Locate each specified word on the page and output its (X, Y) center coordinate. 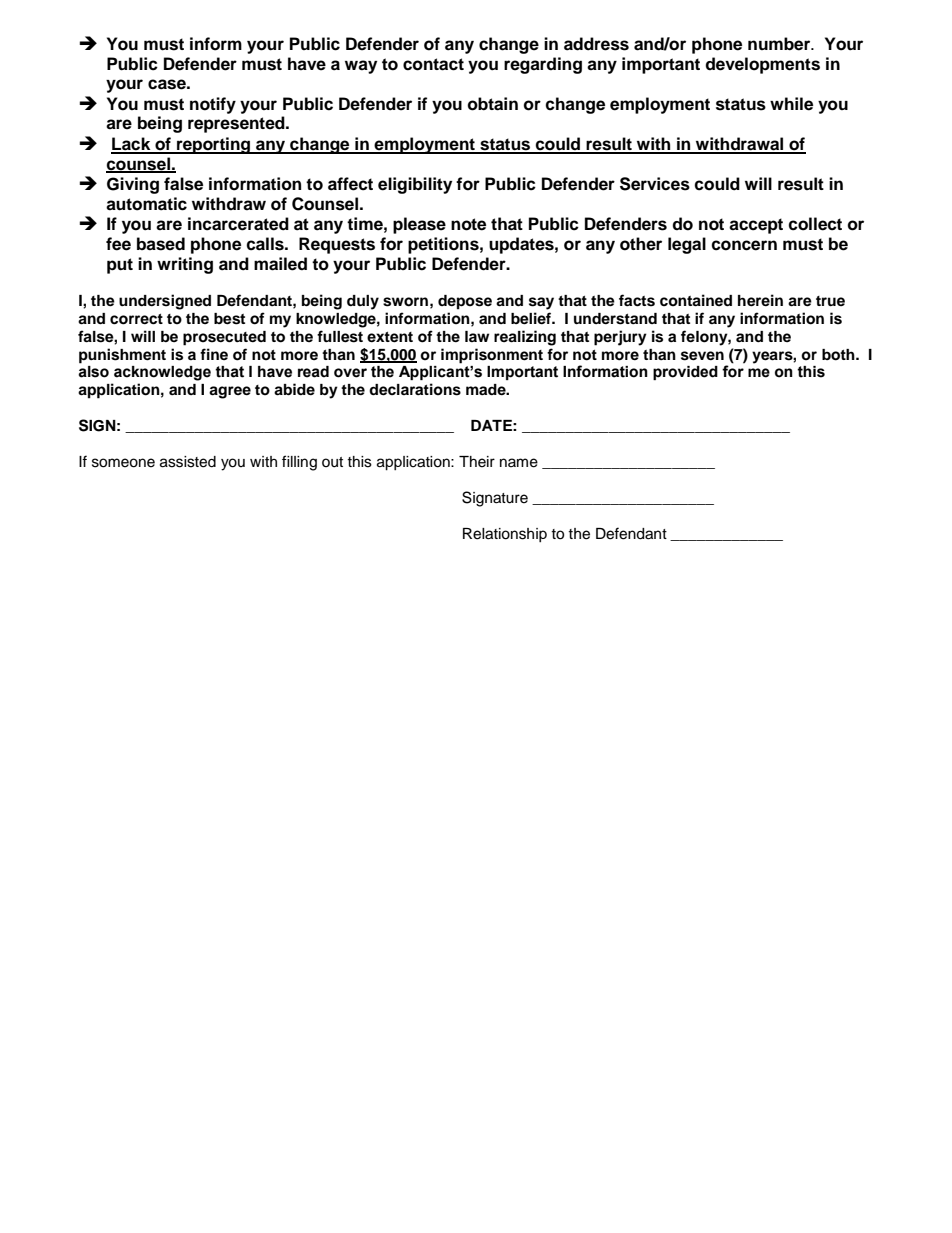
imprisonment (492, 356)
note (468, 224)
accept (756, 226)
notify (213, 105)
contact (433, 64)
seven (702, 356)
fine (214, 354)
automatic (146, 204)
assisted (188, 462)
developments (762, 65)
